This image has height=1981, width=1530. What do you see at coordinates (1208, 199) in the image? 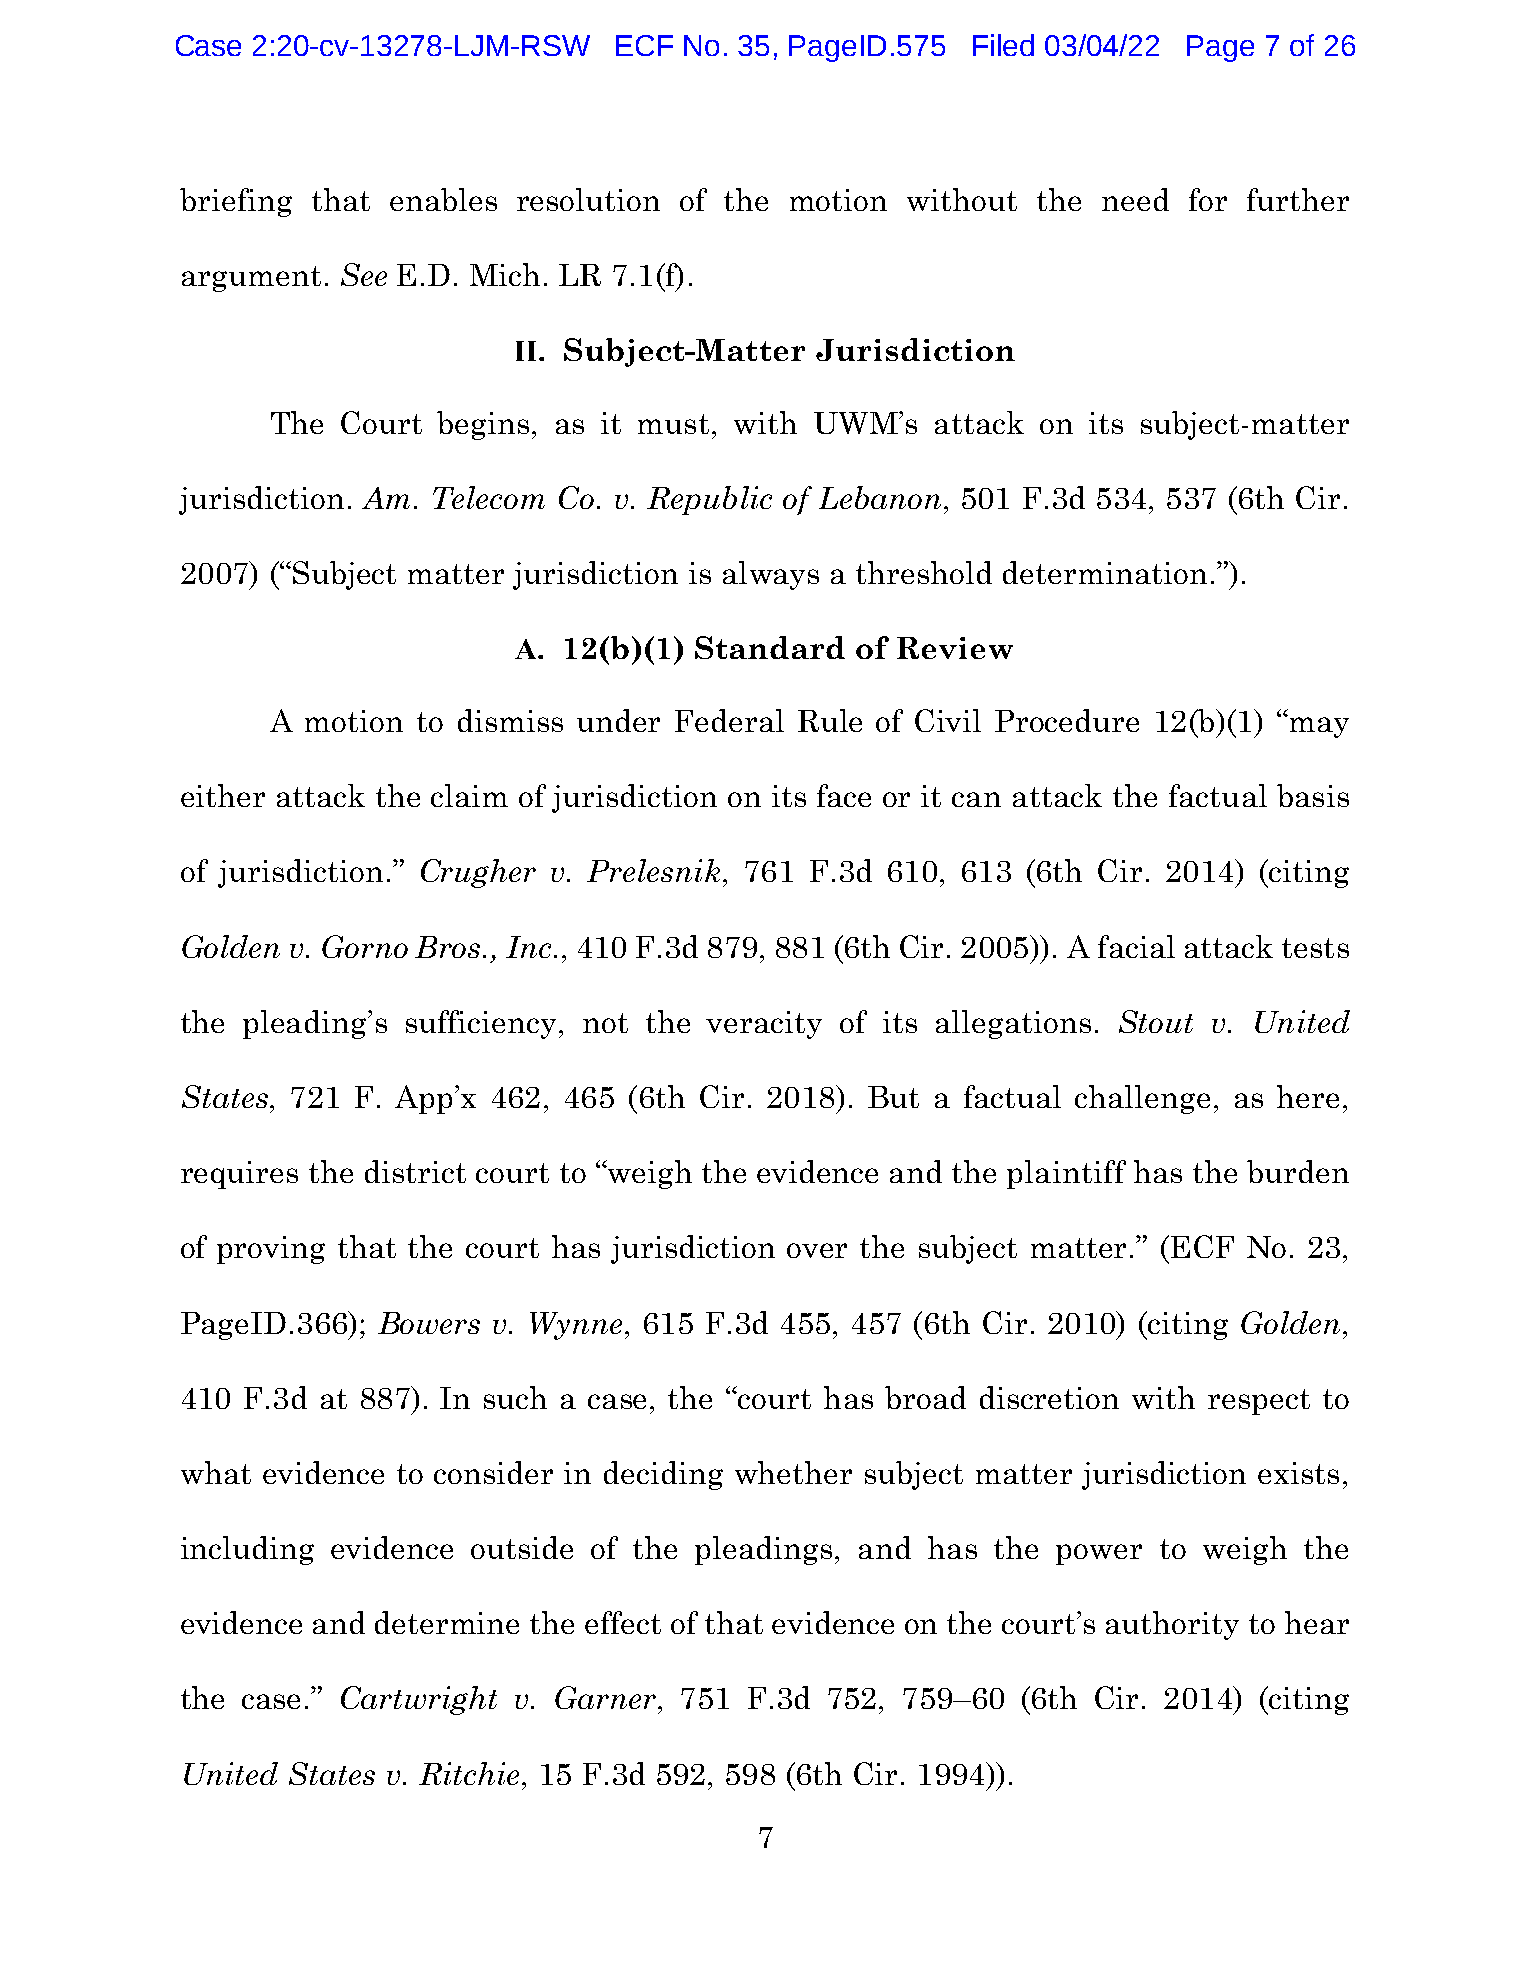
I see `for` at bounding box center [1208, 199].
